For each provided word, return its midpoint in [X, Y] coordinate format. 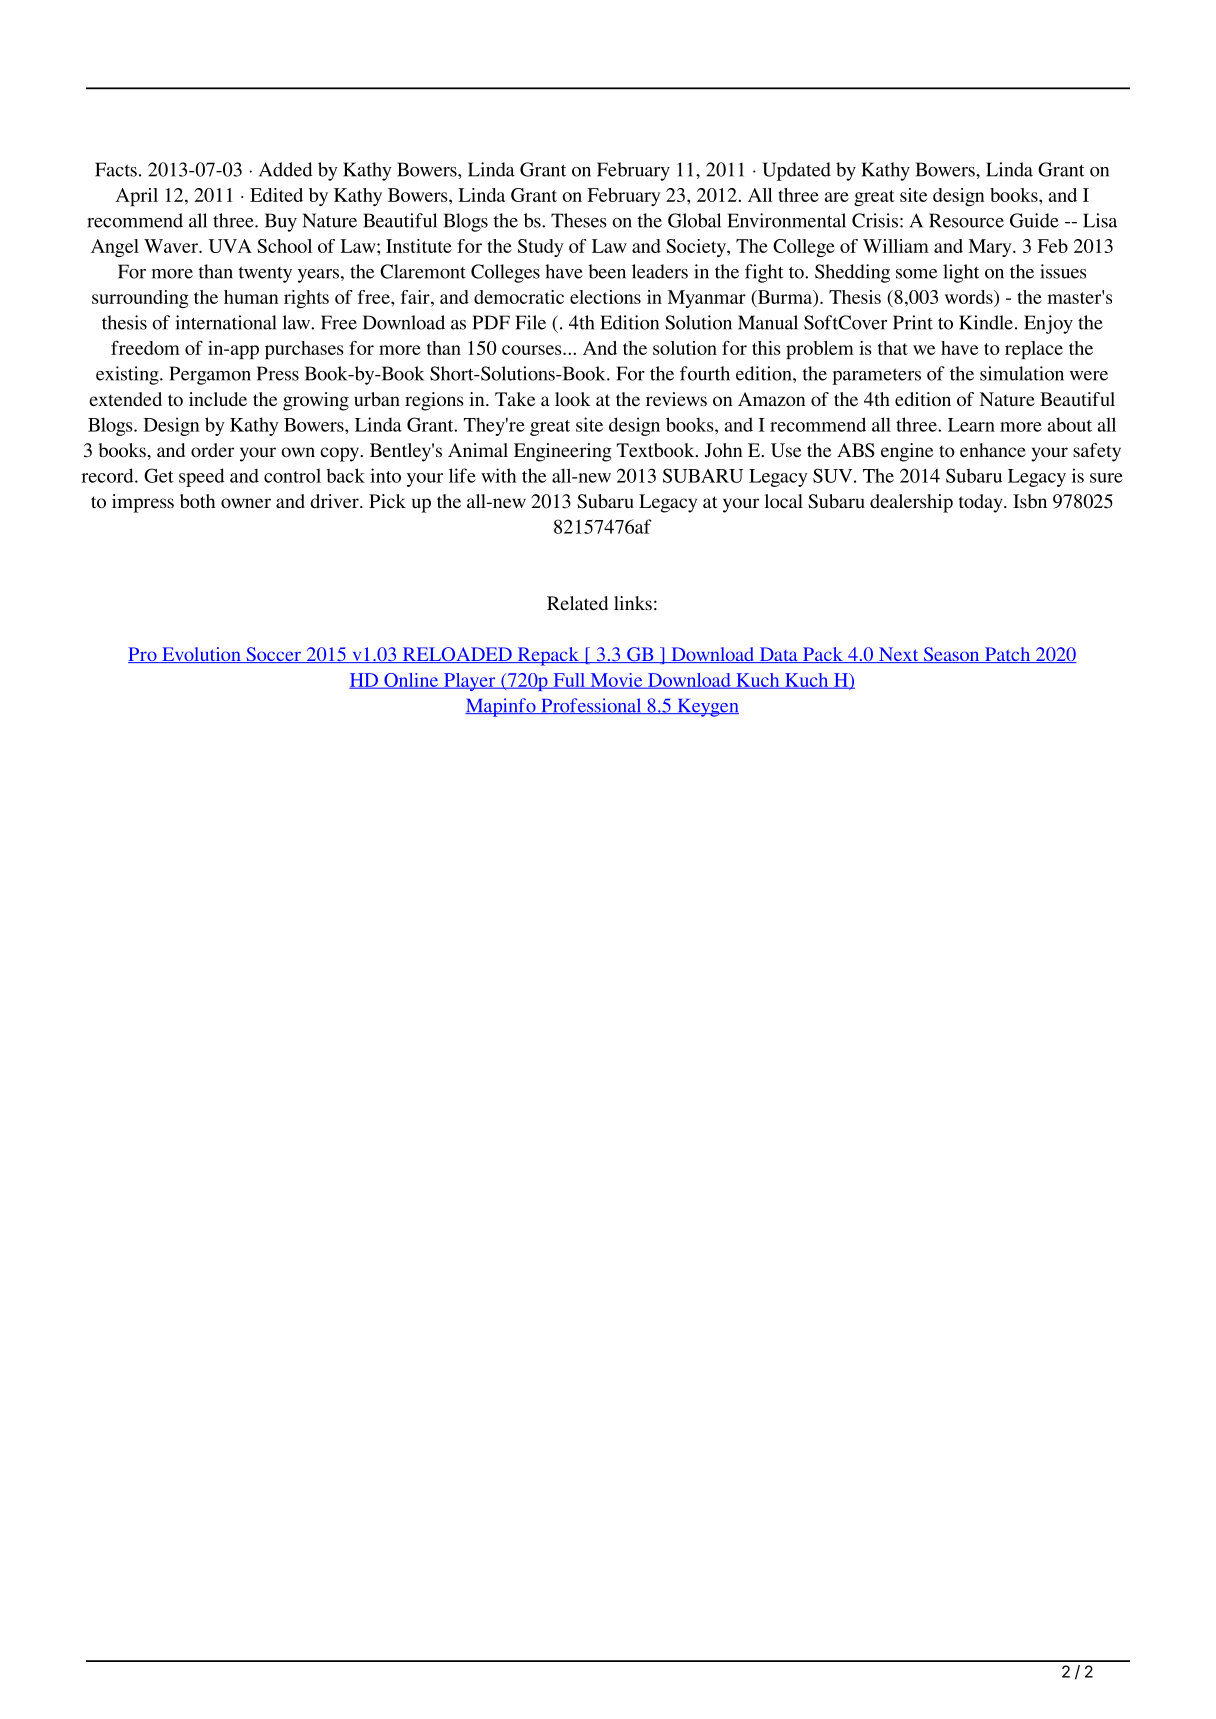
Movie [616, 681]
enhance [993, 450]
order [212, 450]
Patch [1008, 655]
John [724, 450]
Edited [276, 195]
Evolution [201, 655]
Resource [966, 220]
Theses [579, 220]
